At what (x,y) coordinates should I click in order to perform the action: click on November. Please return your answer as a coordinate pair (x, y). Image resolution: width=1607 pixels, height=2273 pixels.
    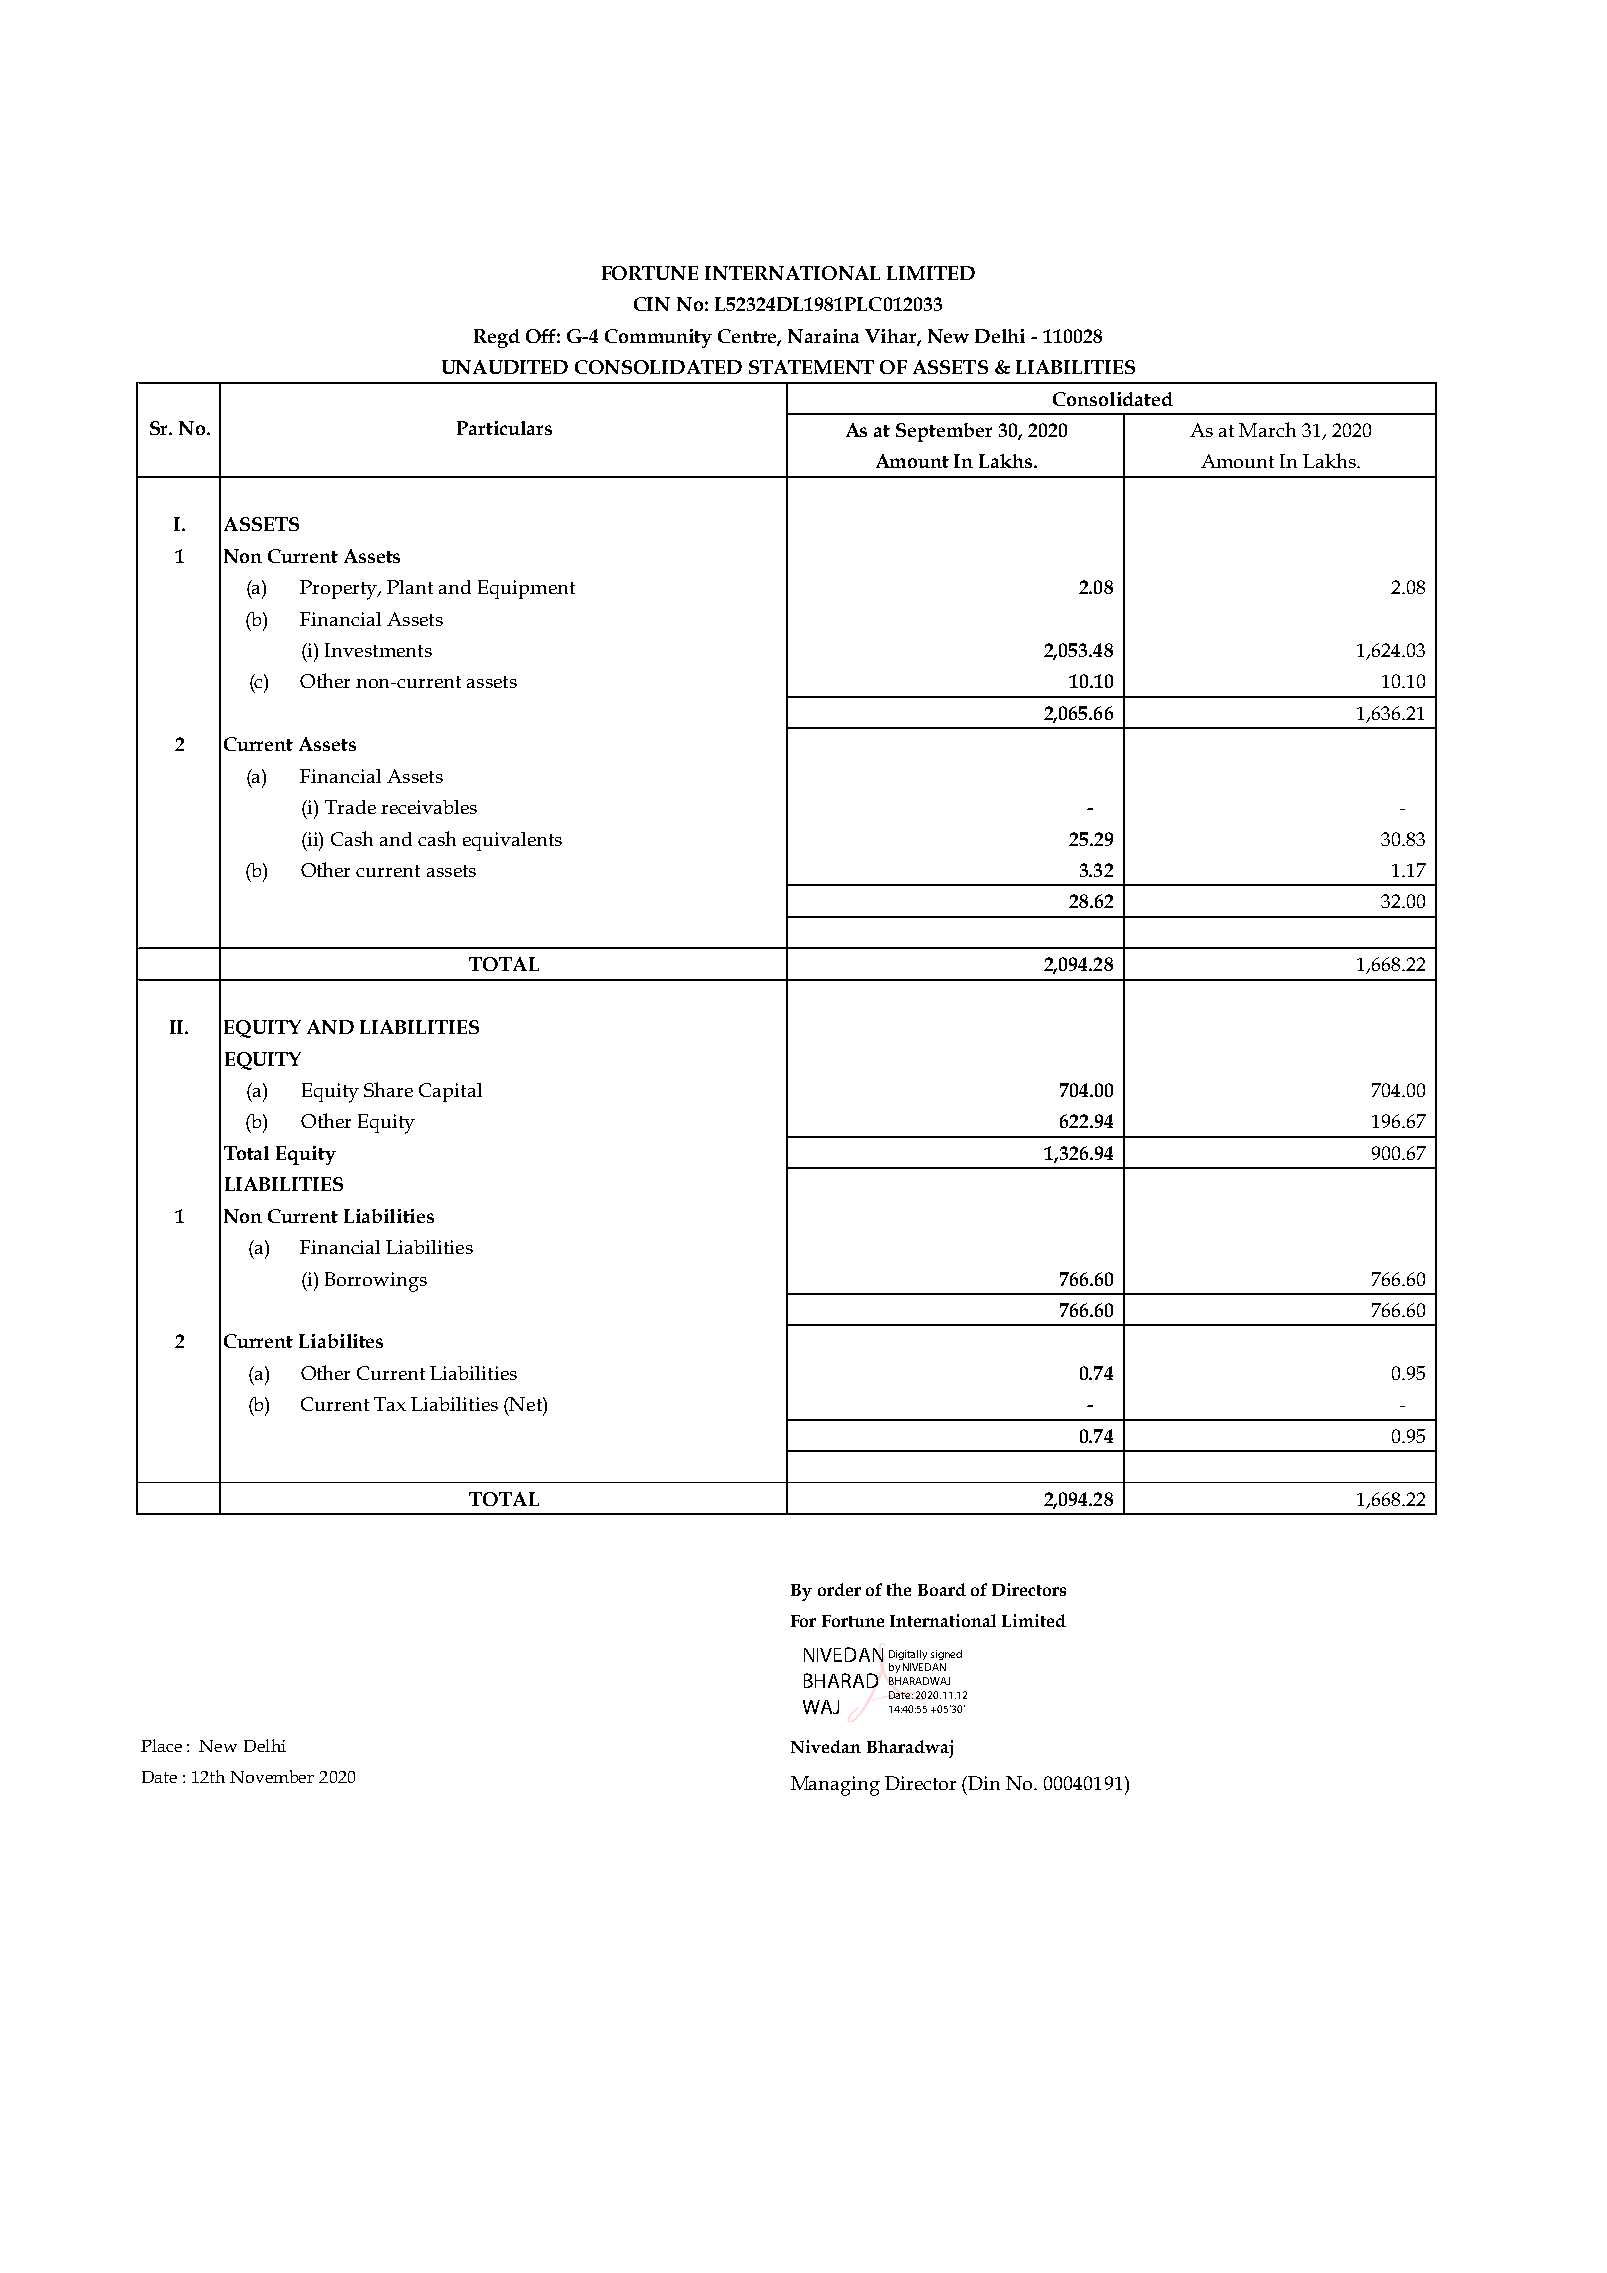
    Looking at the image, I should click on (272, 1776).
